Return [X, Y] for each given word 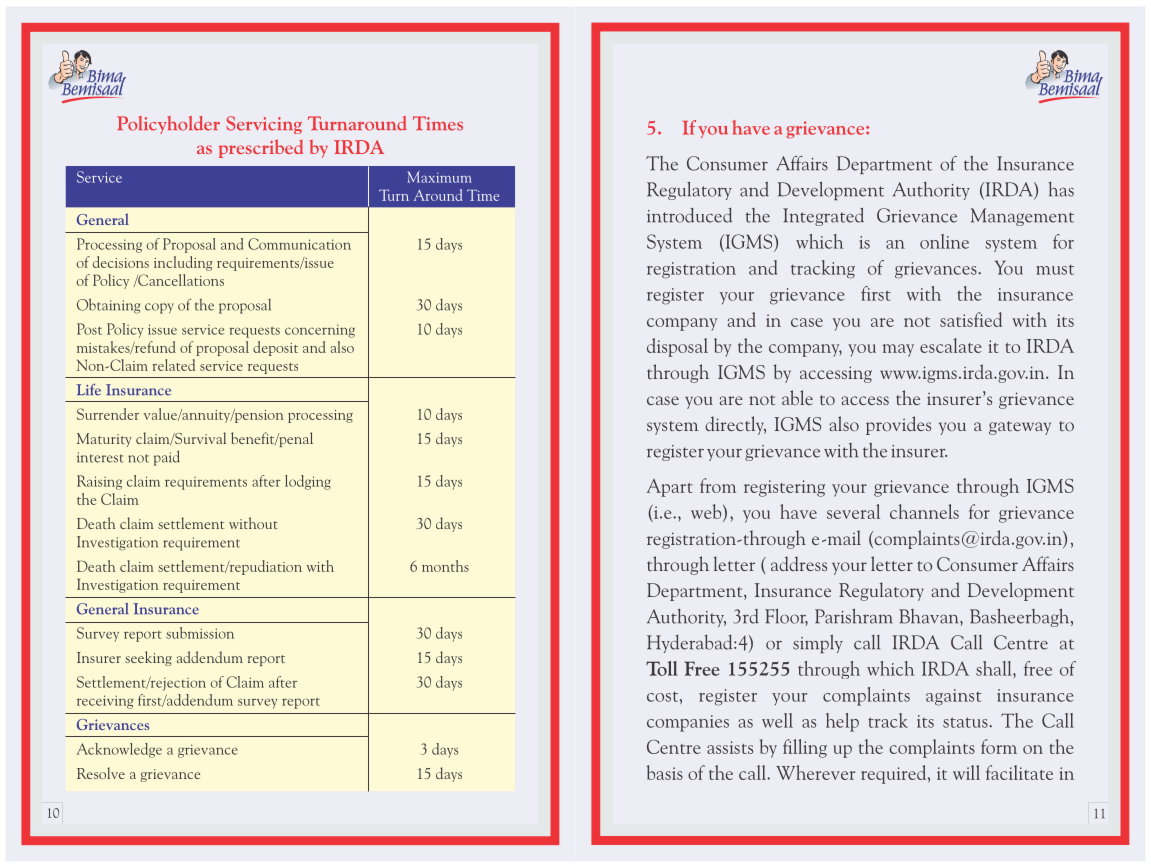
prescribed [261, 148]
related [173, 365]
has [1061, 189]
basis [664, 772]
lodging [308, 482]
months [445, 566]
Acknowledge [119, 750]
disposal [677, 347]
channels [924, 511]
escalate [950, 345]
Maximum [439, 177]
